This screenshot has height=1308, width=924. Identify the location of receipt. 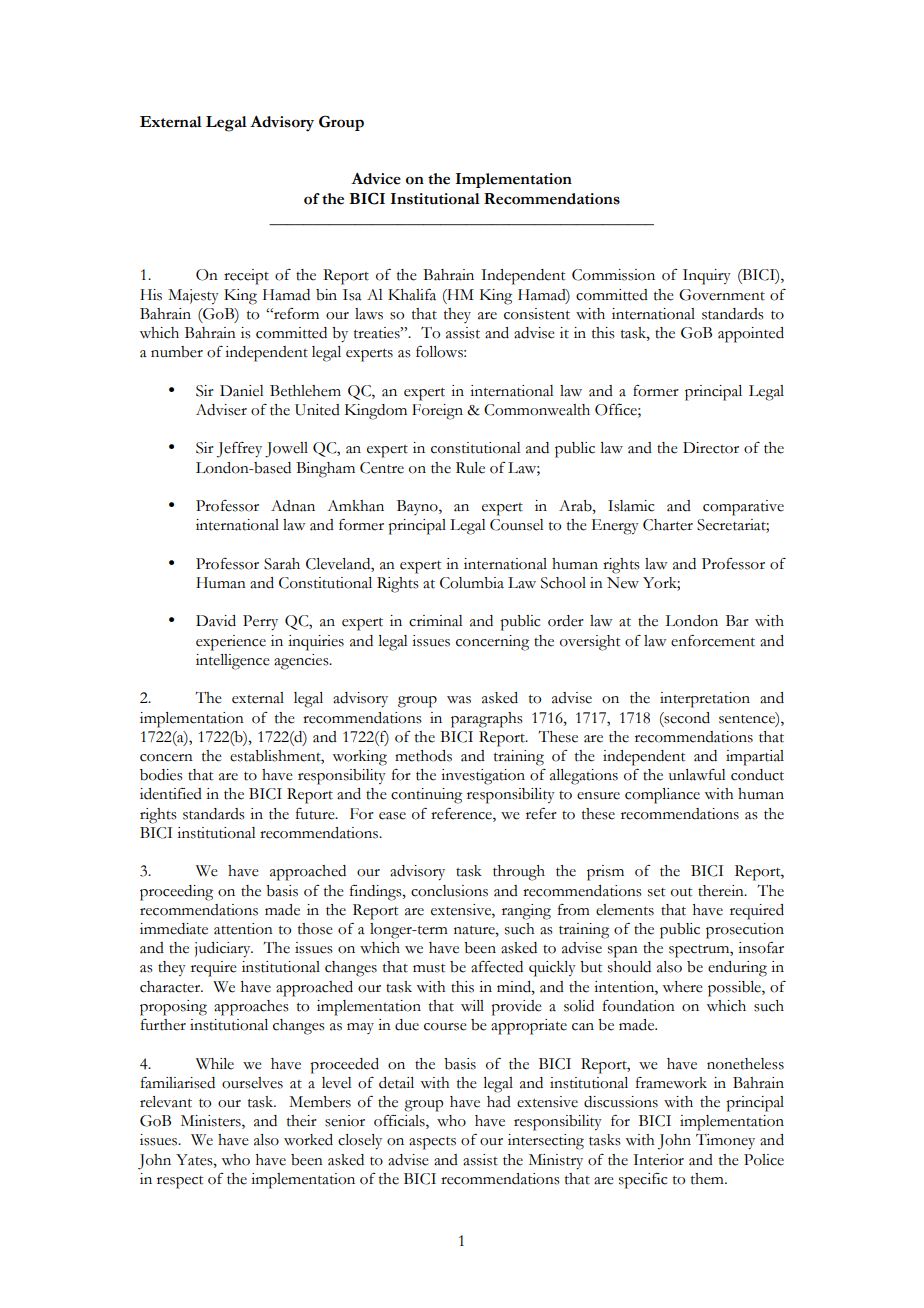
(246, 277).
